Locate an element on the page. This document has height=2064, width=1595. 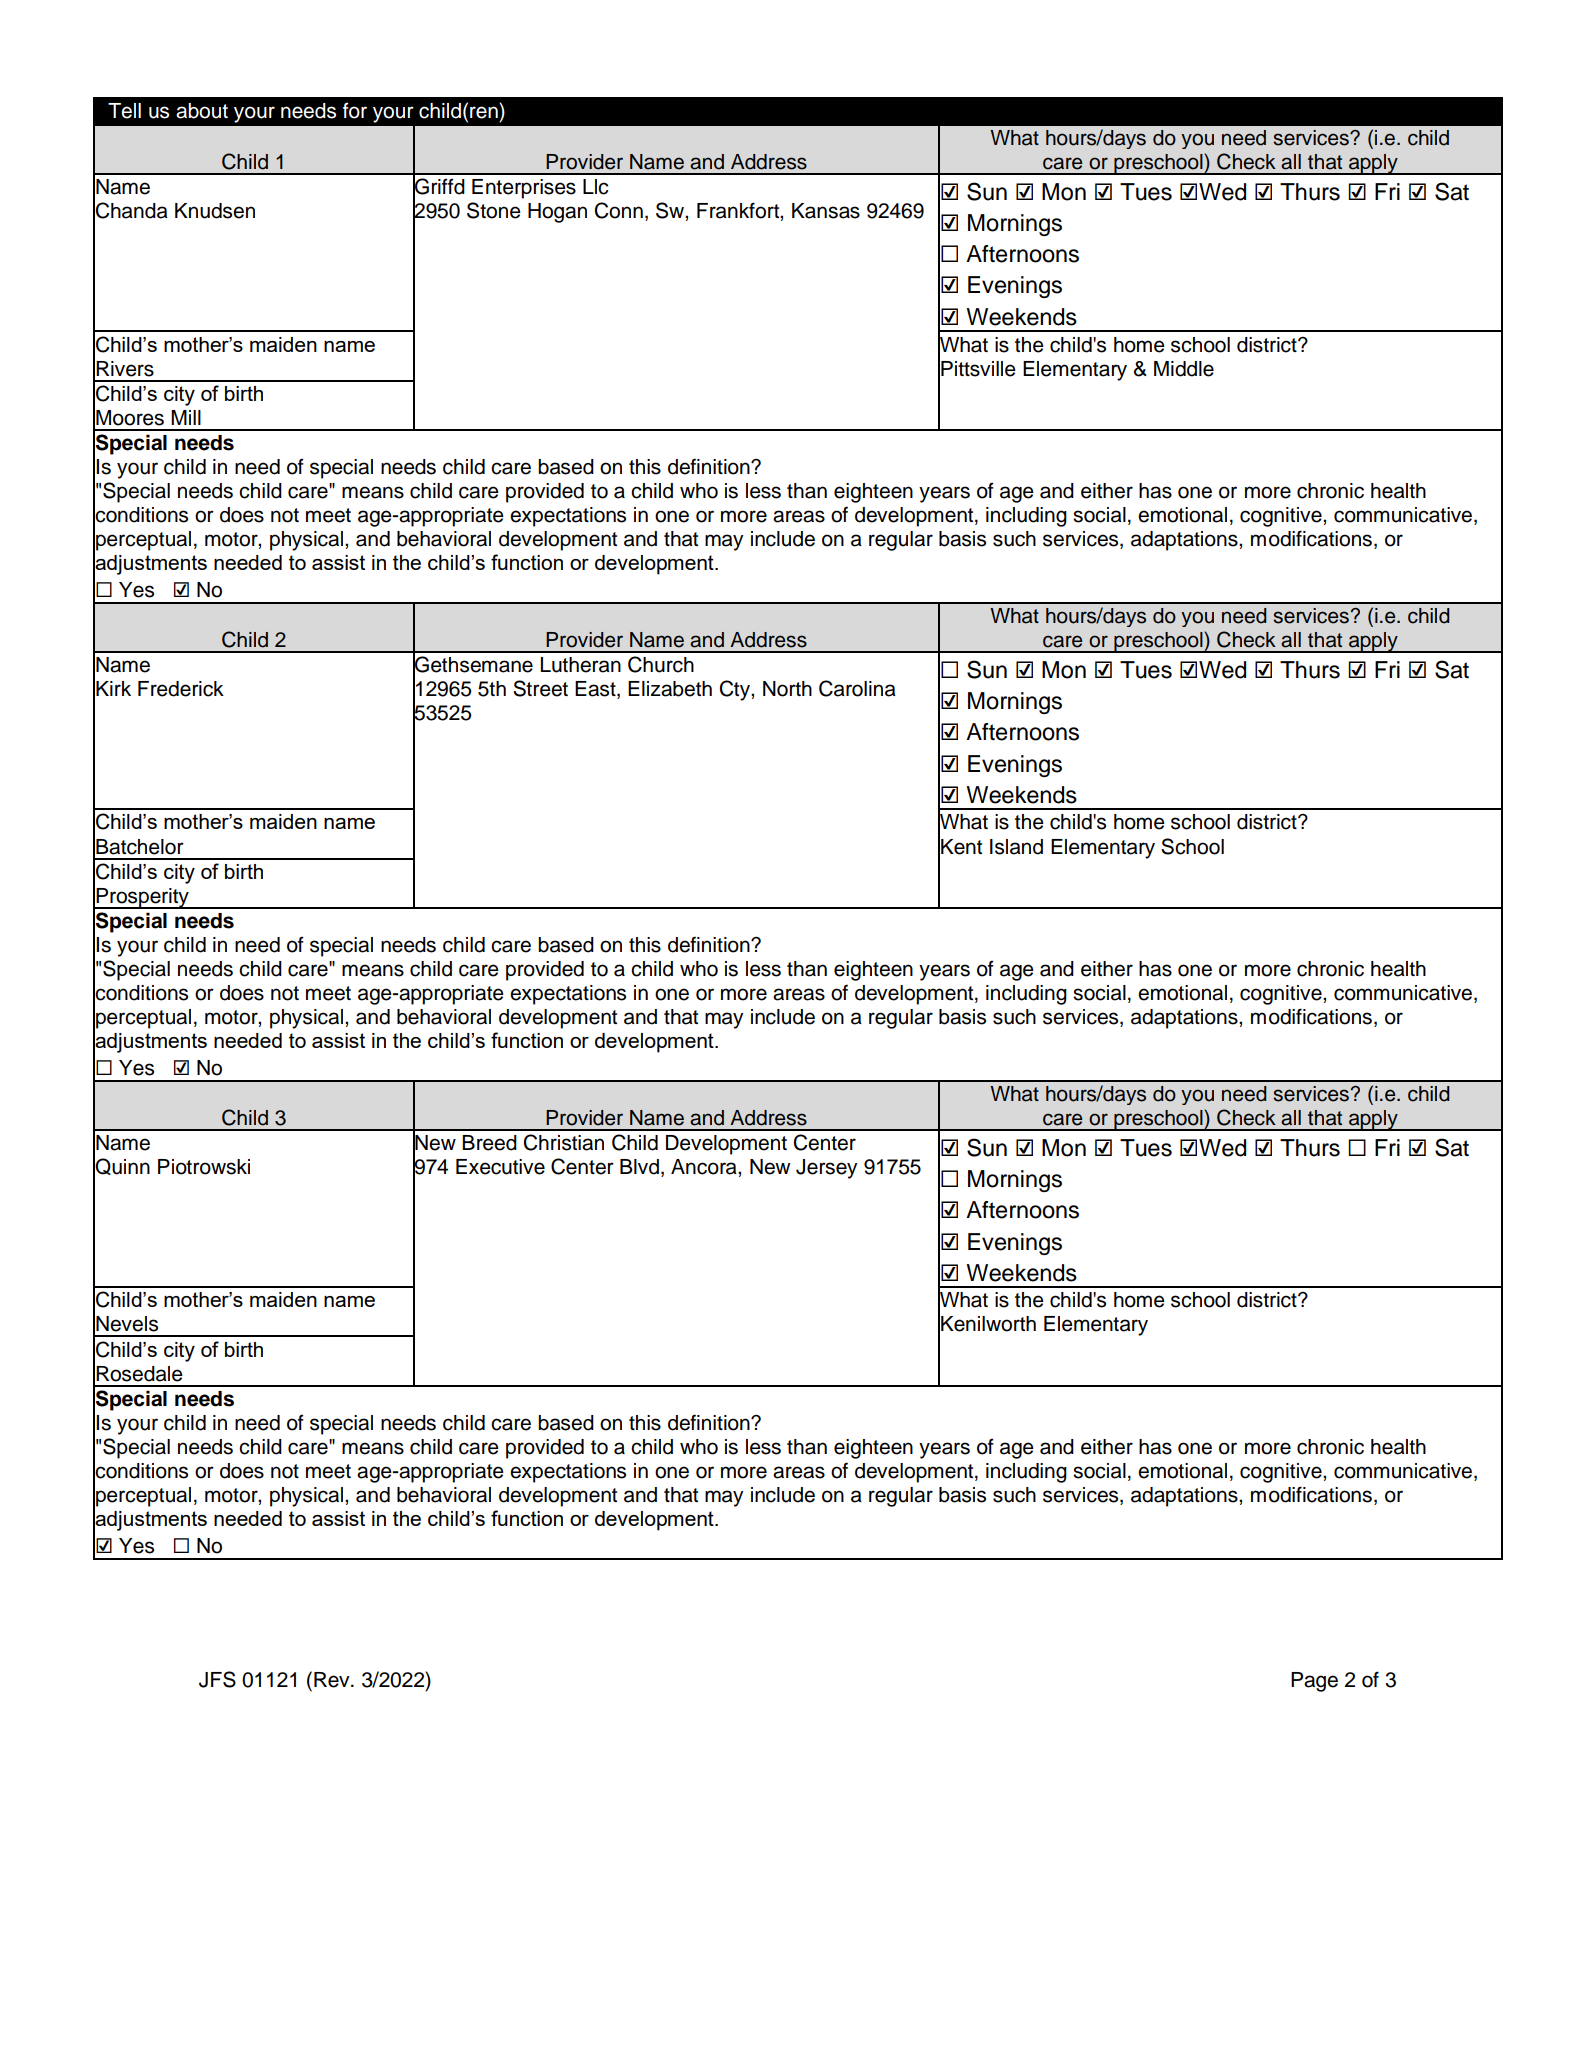
Knudsen is located at coordinates (215, 211).
